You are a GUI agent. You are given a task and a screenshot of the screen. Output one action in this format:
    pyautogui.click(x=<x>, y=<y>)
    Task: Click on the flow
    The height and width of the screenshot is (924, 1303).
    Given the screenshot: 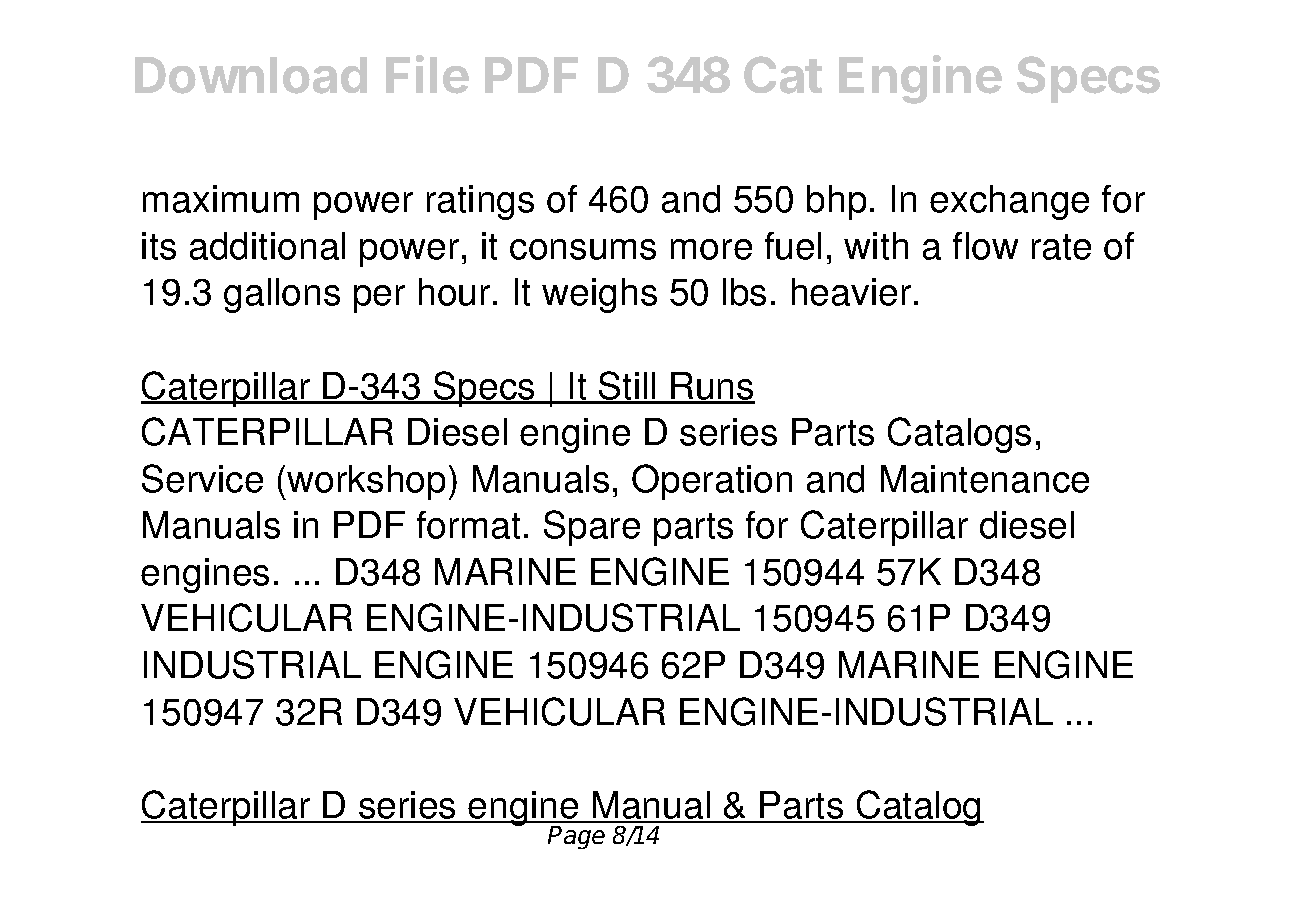 What is the action you would take?
    pyautogui.click(x=985, y=246)
